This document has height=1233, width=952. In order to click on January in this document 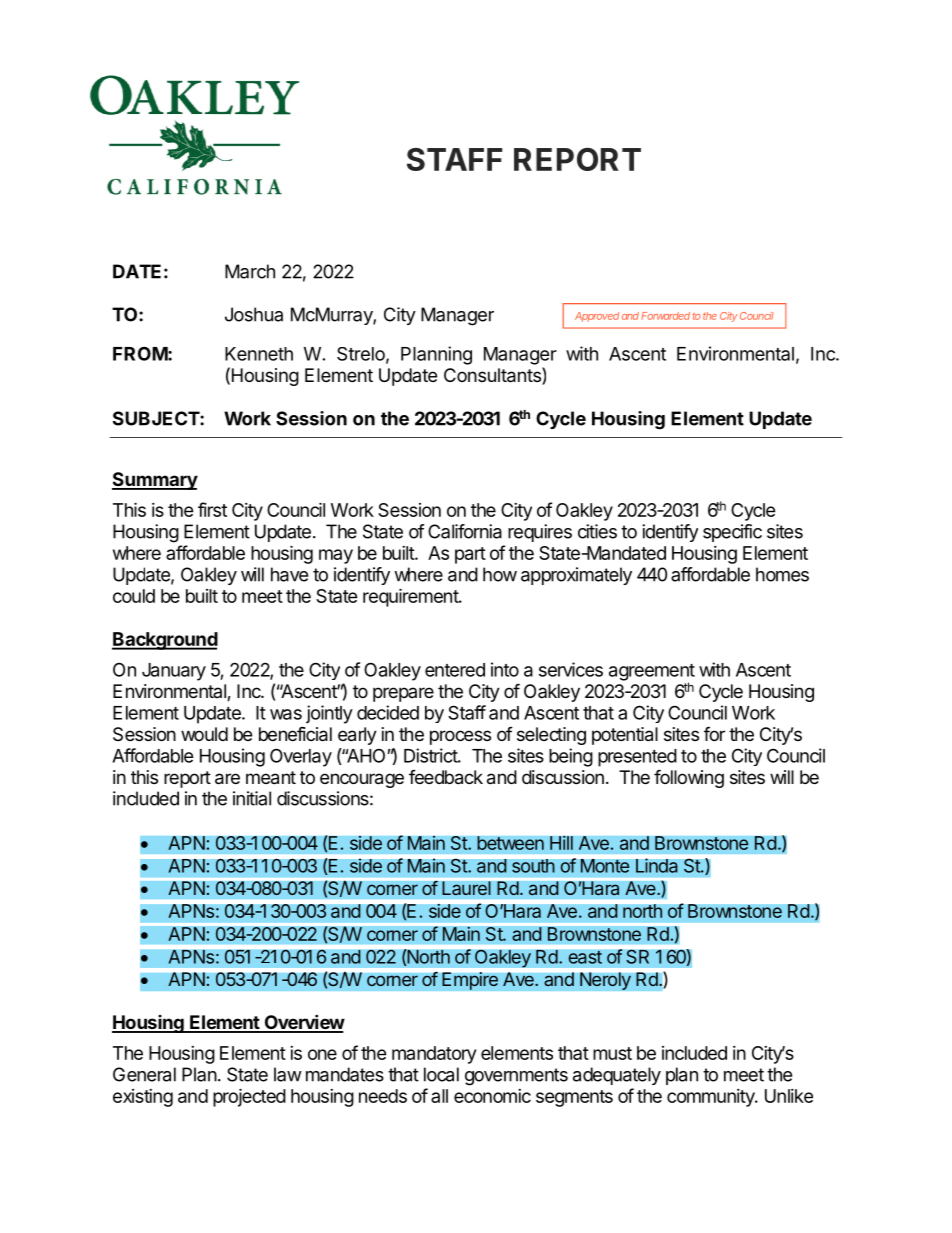, I will do `click(174, 672)`.
